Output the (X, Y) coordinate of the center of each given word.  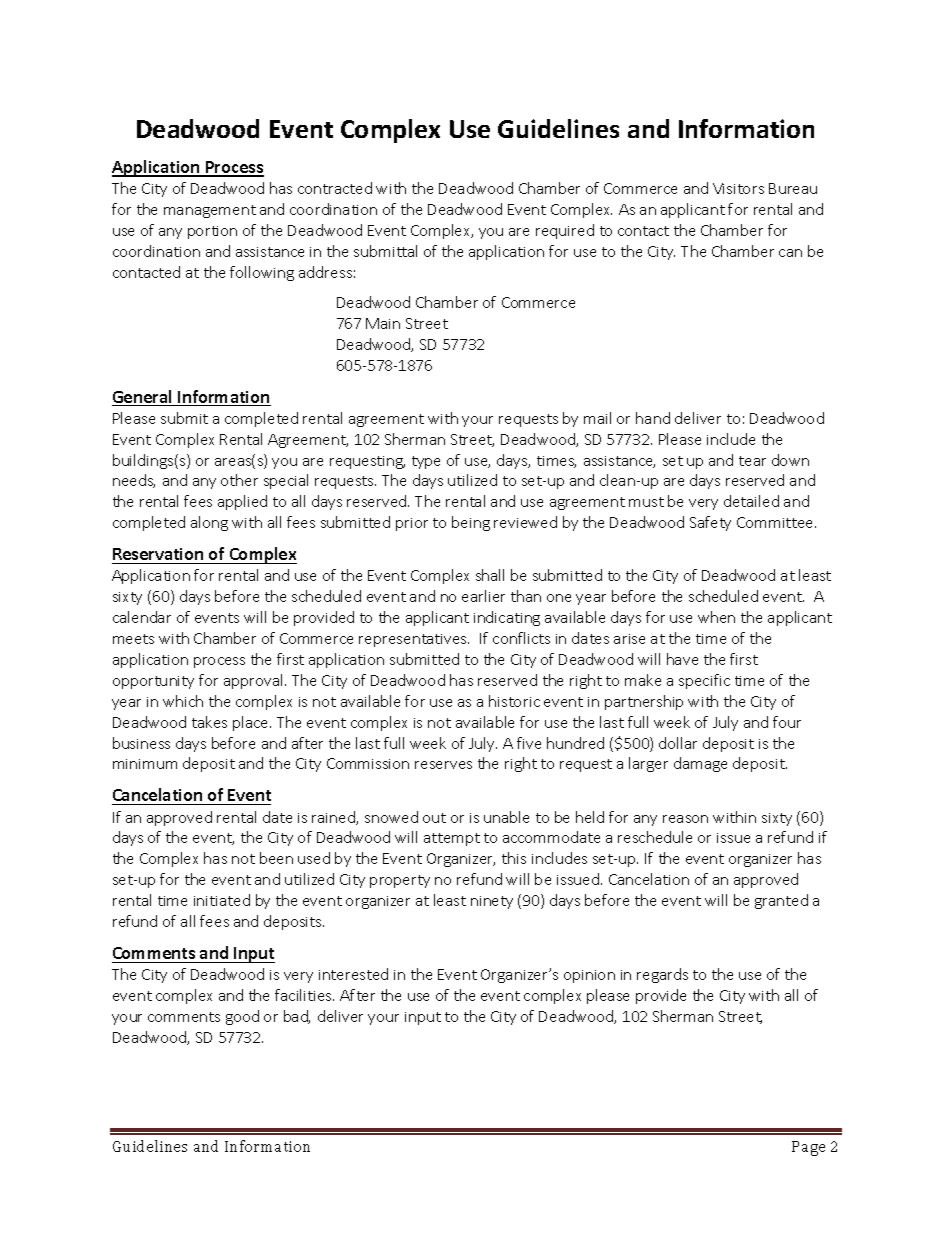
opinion (589, 976)
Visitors (738, 188)
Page (808, 1148)
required (565, 231)
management (210, 211)
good (242, 1017)
